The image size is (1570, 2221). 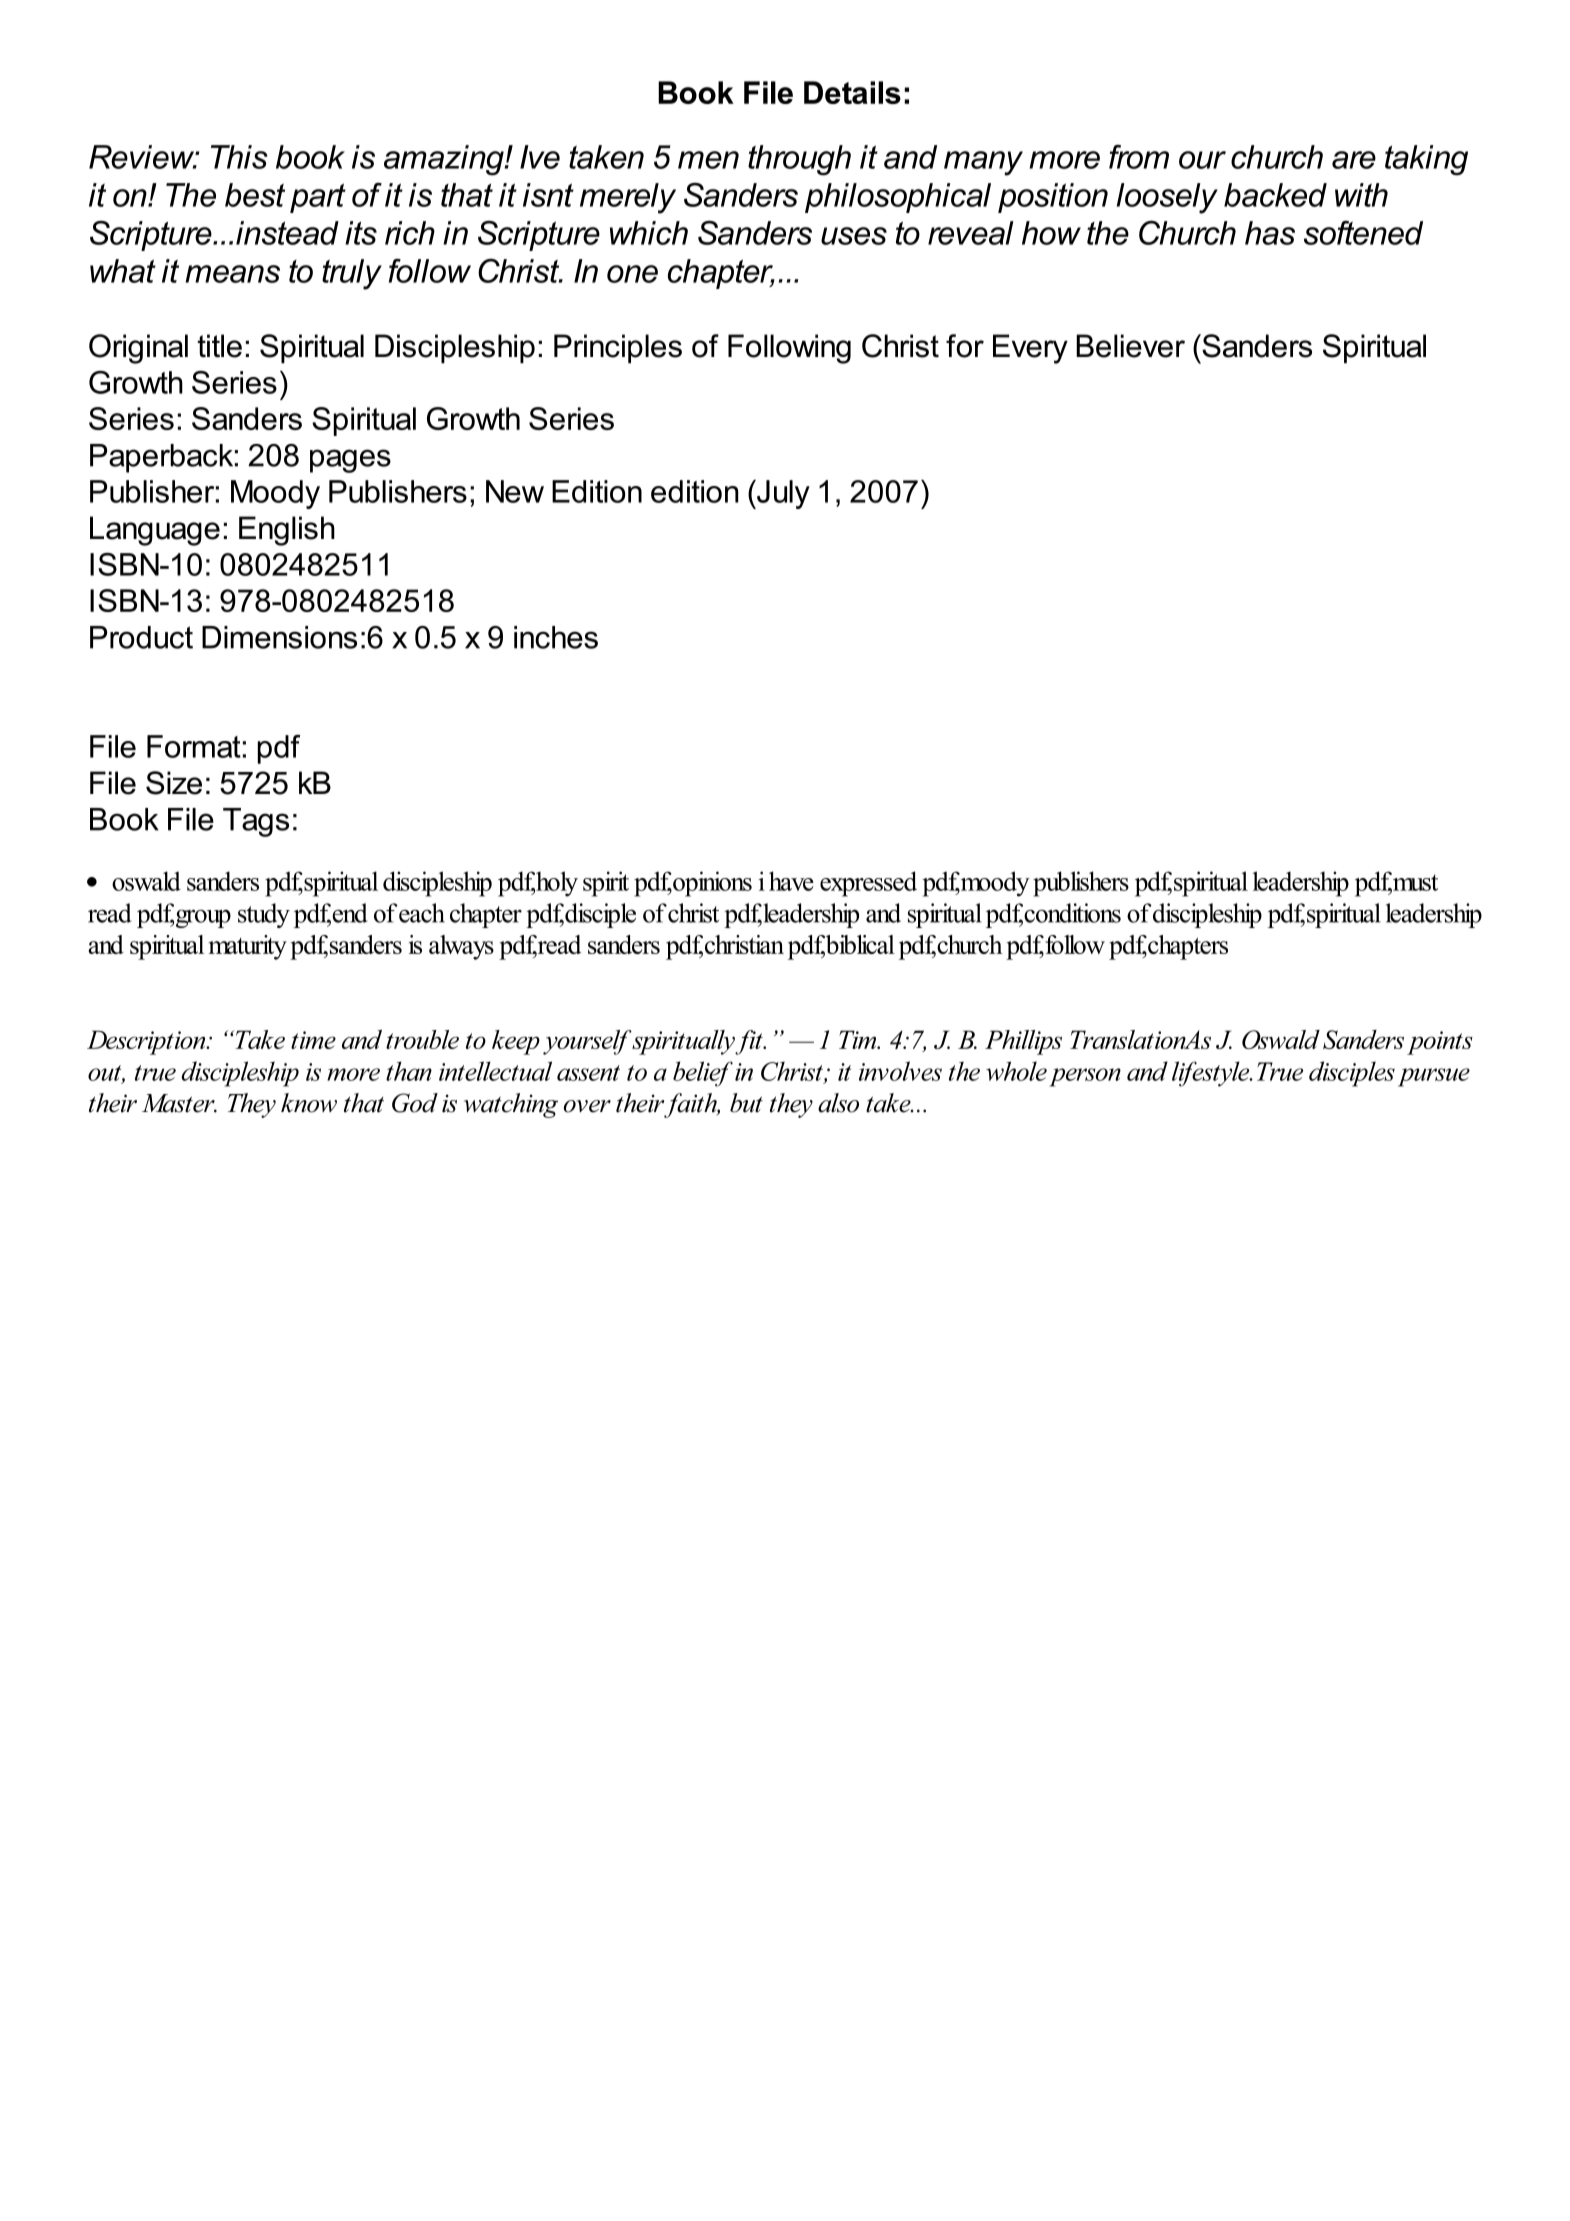 What do you see at coordinates (1354, 160) in the image?
I see `are` at bounding box center [1354, 160].
